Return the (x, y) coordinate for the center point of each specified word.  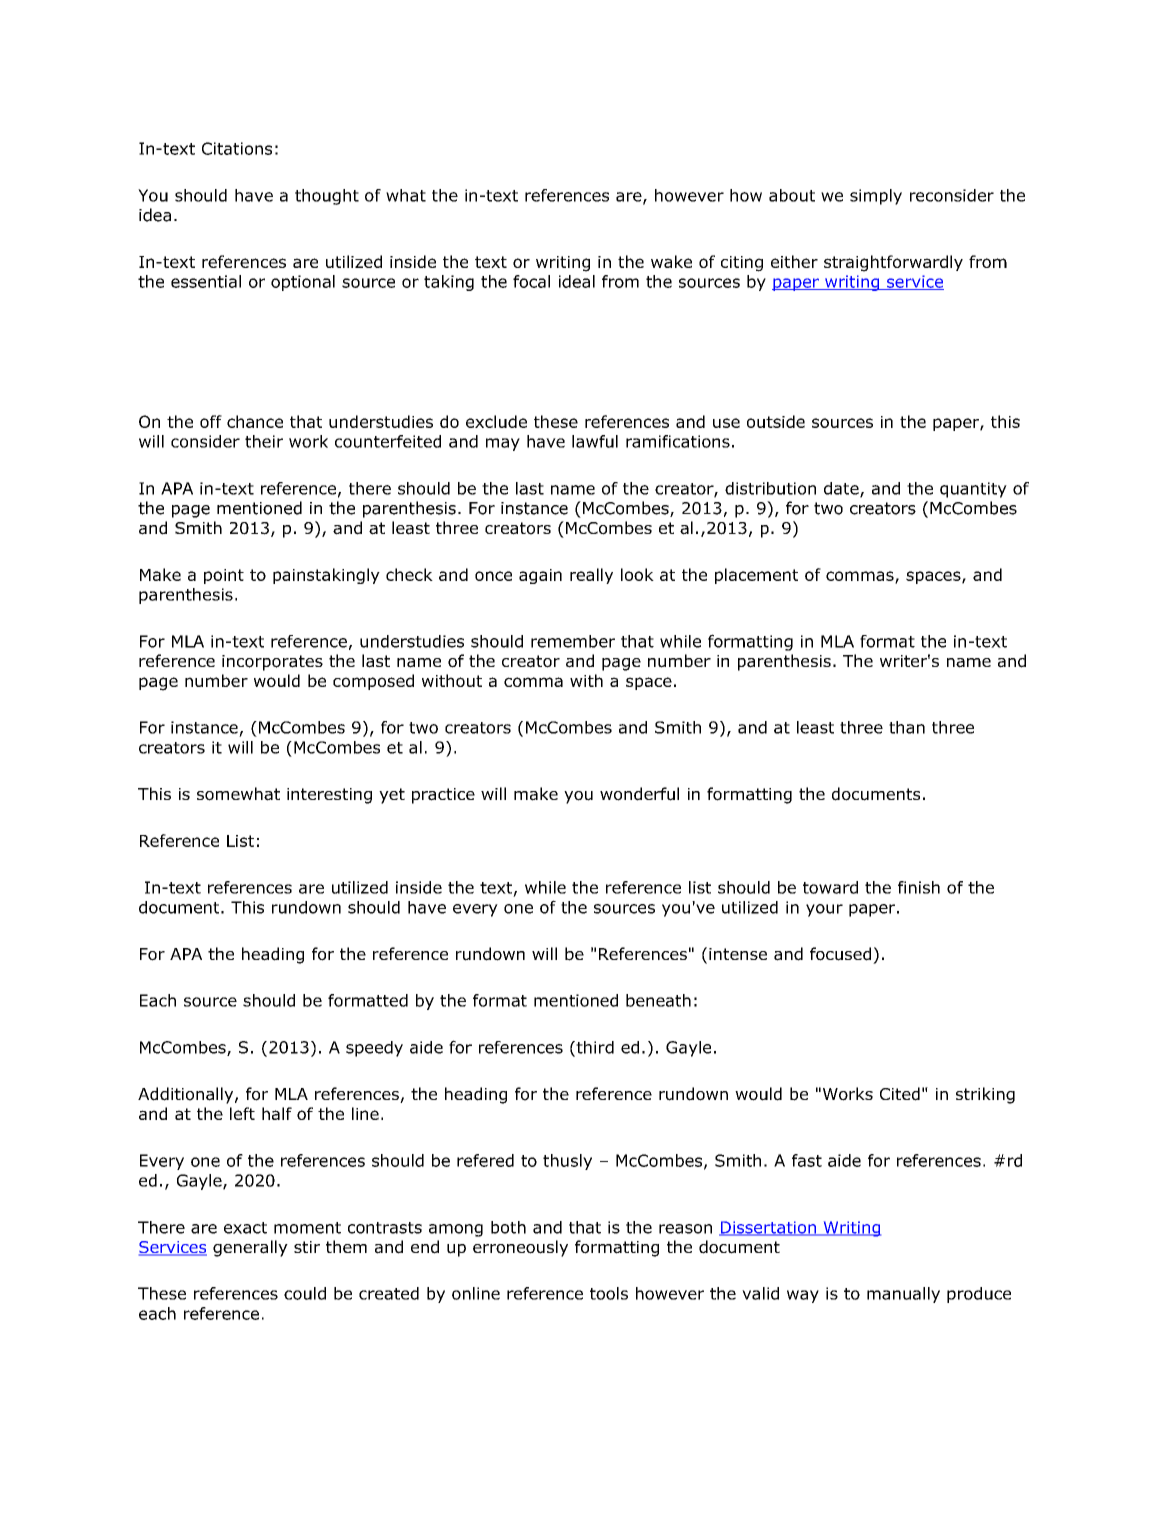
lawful (595, 441)
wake (671, 261)
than (907, 727)
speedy (374, 1049)
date (842, 489)
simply (876, 197)
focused (840, 954)
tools (609, 1293)
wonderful (639, 794)
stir (307, 1247)
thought (327, 197)
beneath (658, 1000)
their (264, 441)
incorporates (272, 663)
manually (903, 1295)
